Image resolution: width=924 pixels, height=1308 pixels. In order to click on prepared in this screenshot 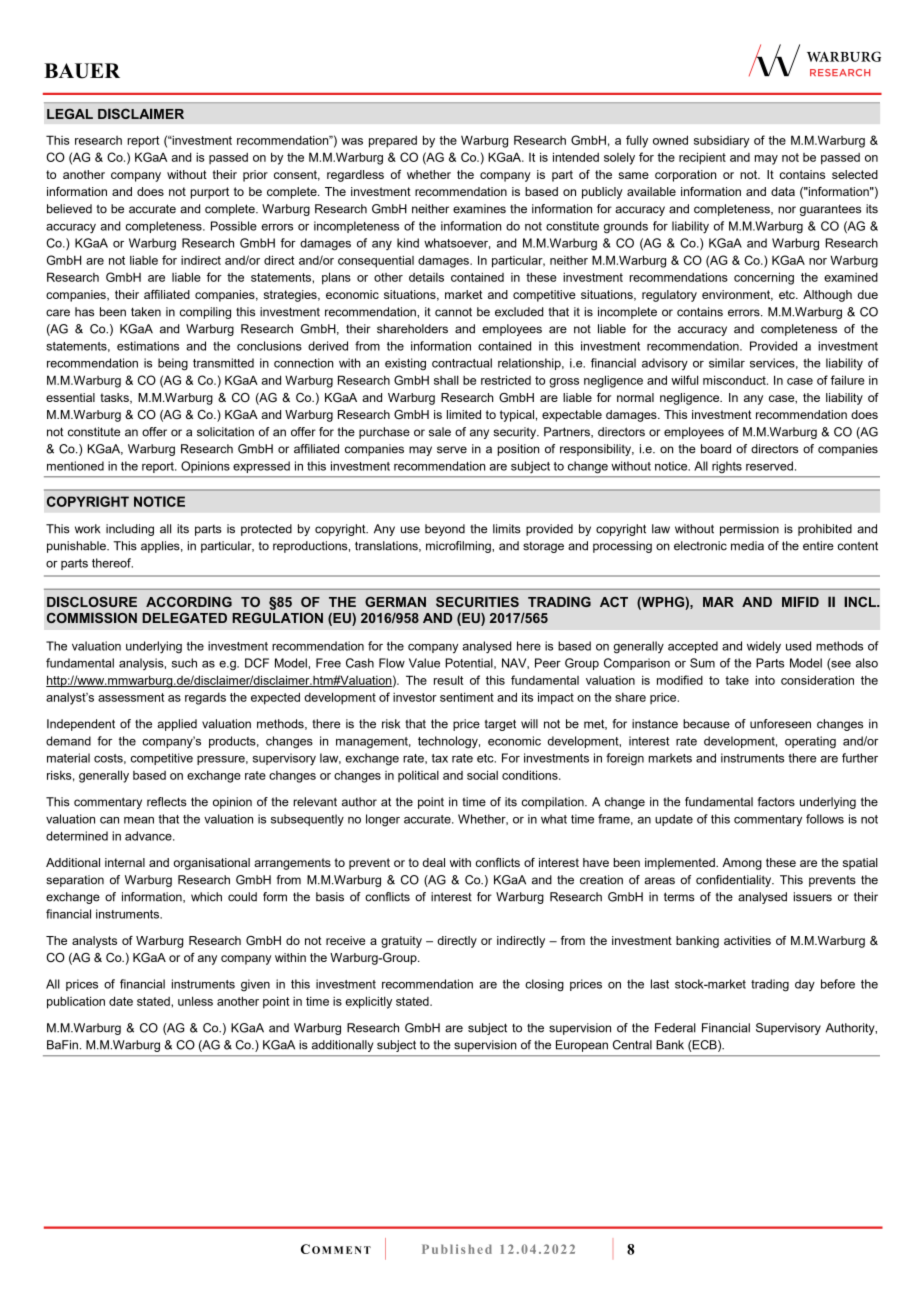, I will do `click(393, 142)`.
